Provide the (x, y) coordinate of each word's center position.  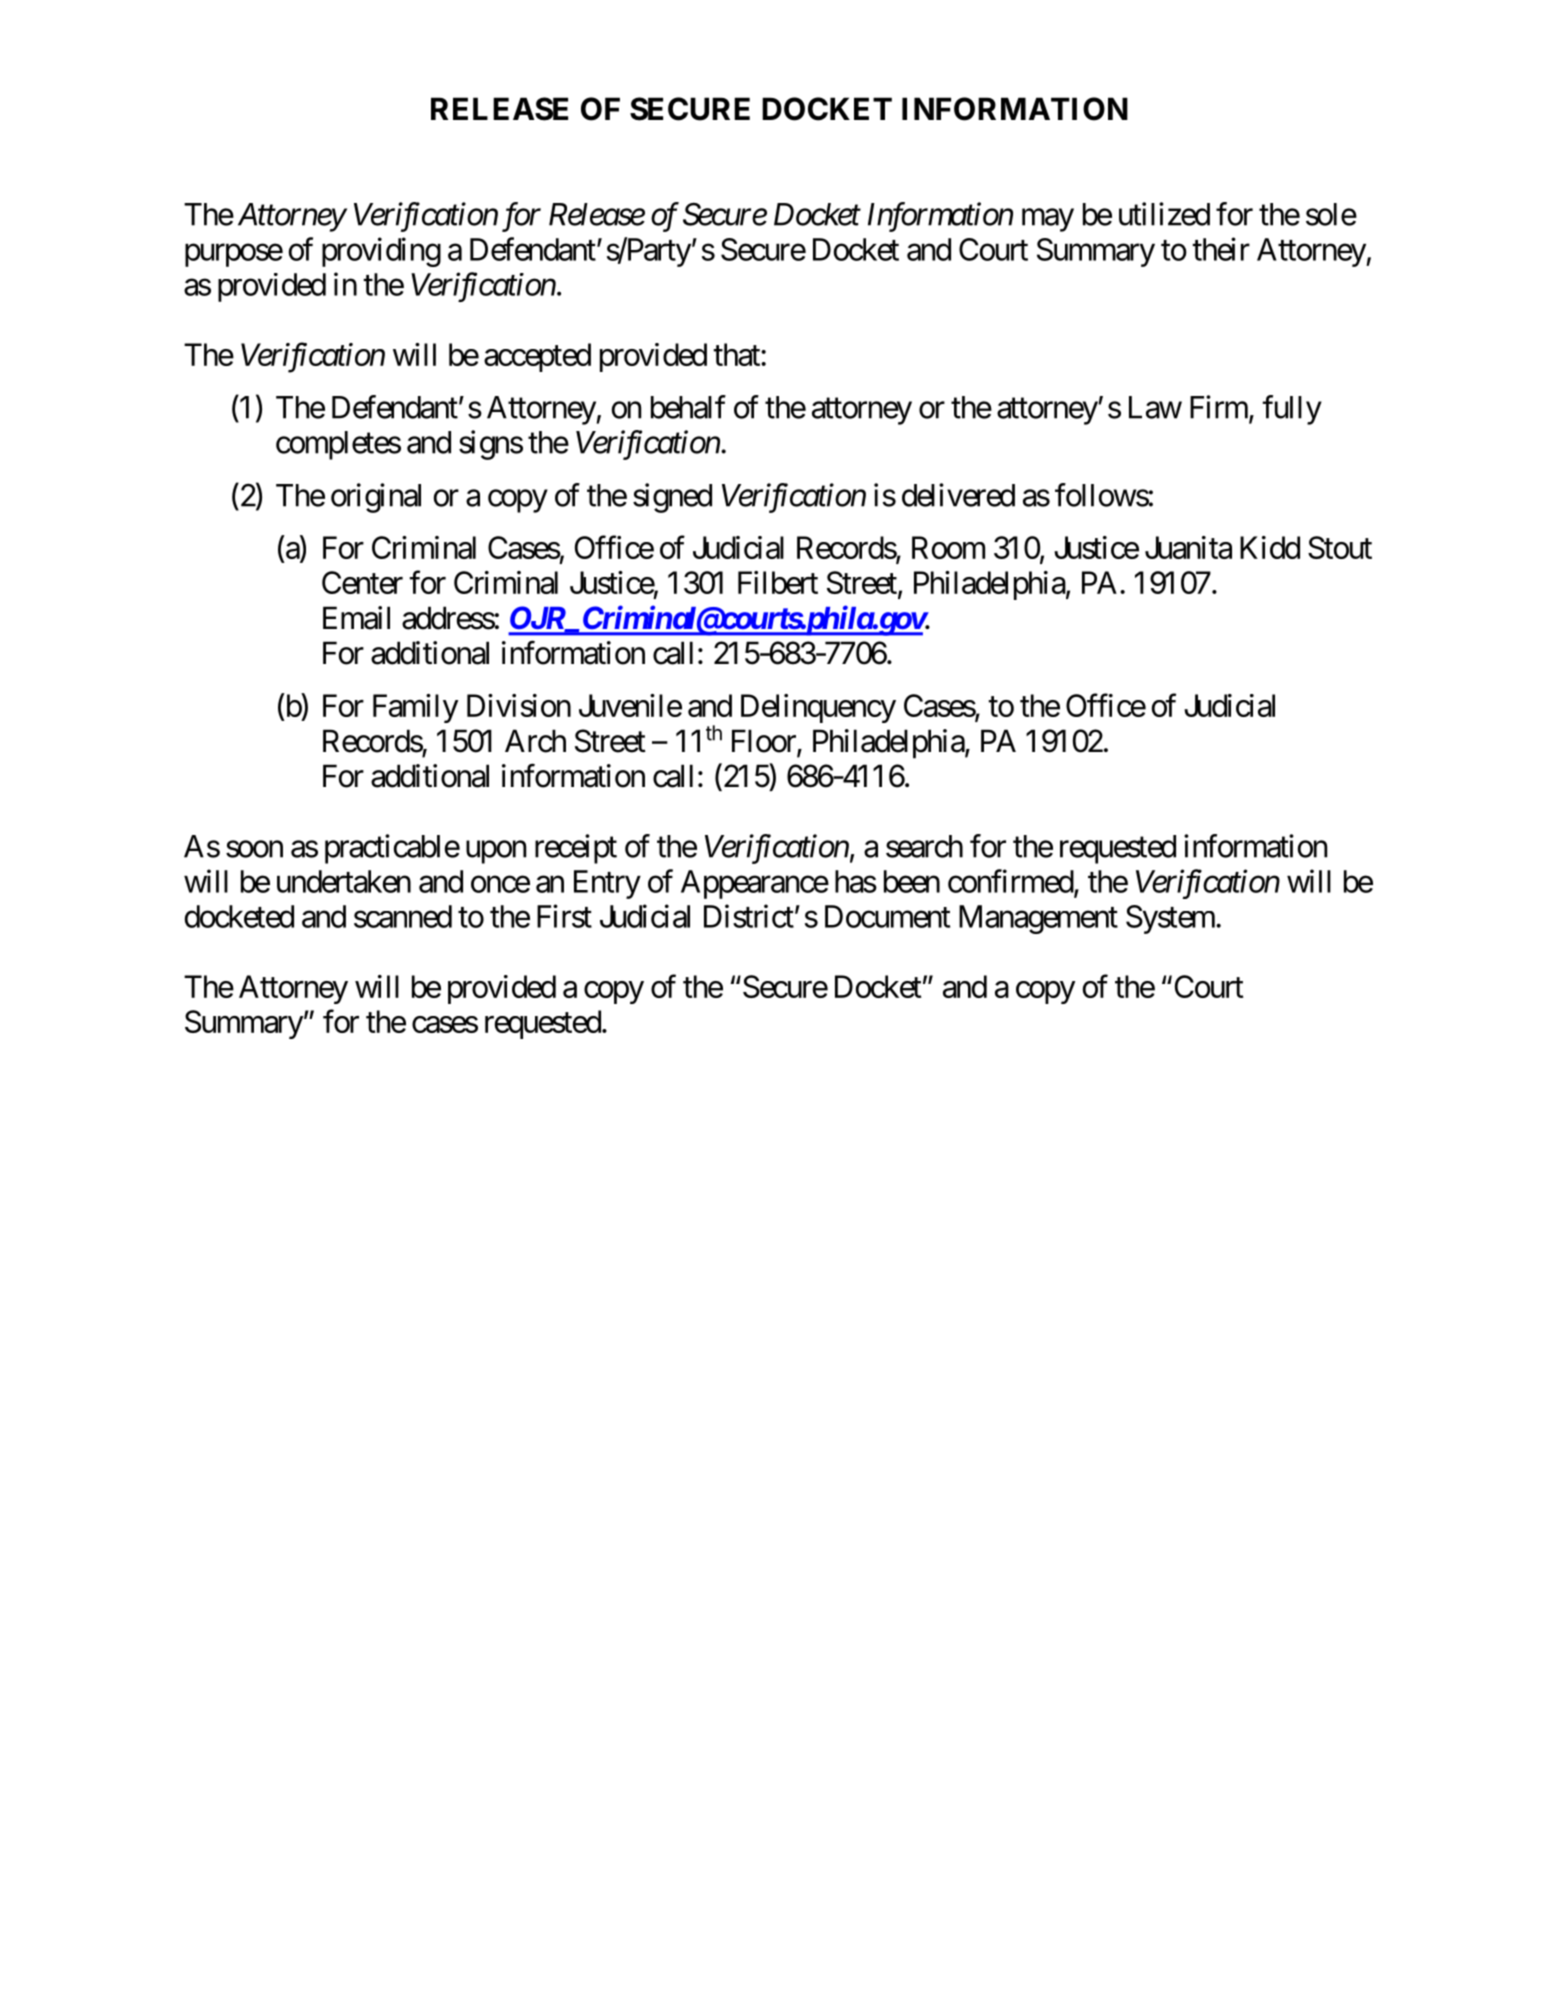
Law (1155, 407)
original (376, 498)
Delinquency (818, 708)
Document (887, 916)
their (1221, 249)
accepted (537, 357)
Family (415, 708)
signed (672, 498)
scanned (403, 916)
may (1048, 220)
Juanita (1188, 547)
